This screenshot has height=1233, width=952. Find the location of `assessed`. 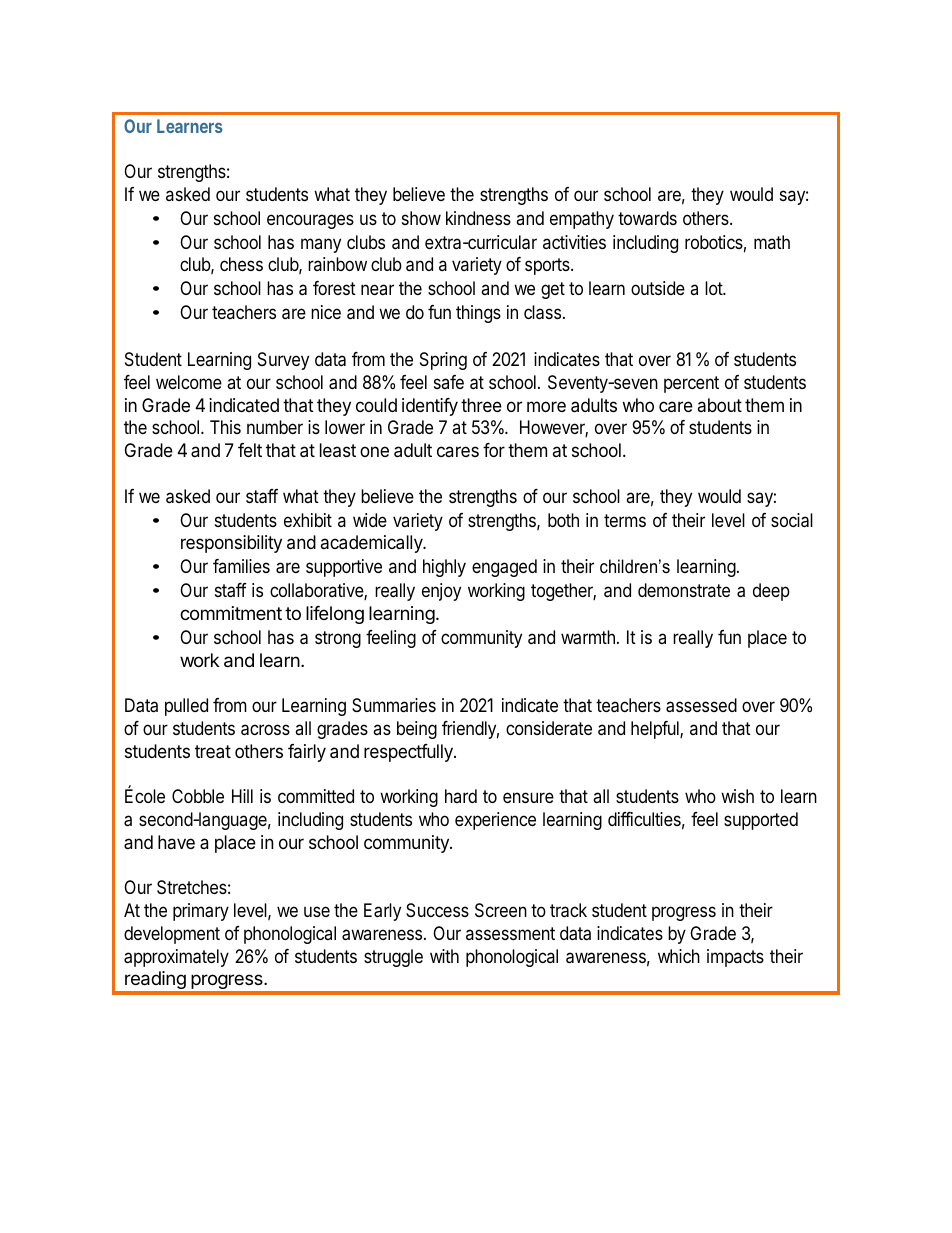

assessed is located at coordinates (701, 705).
